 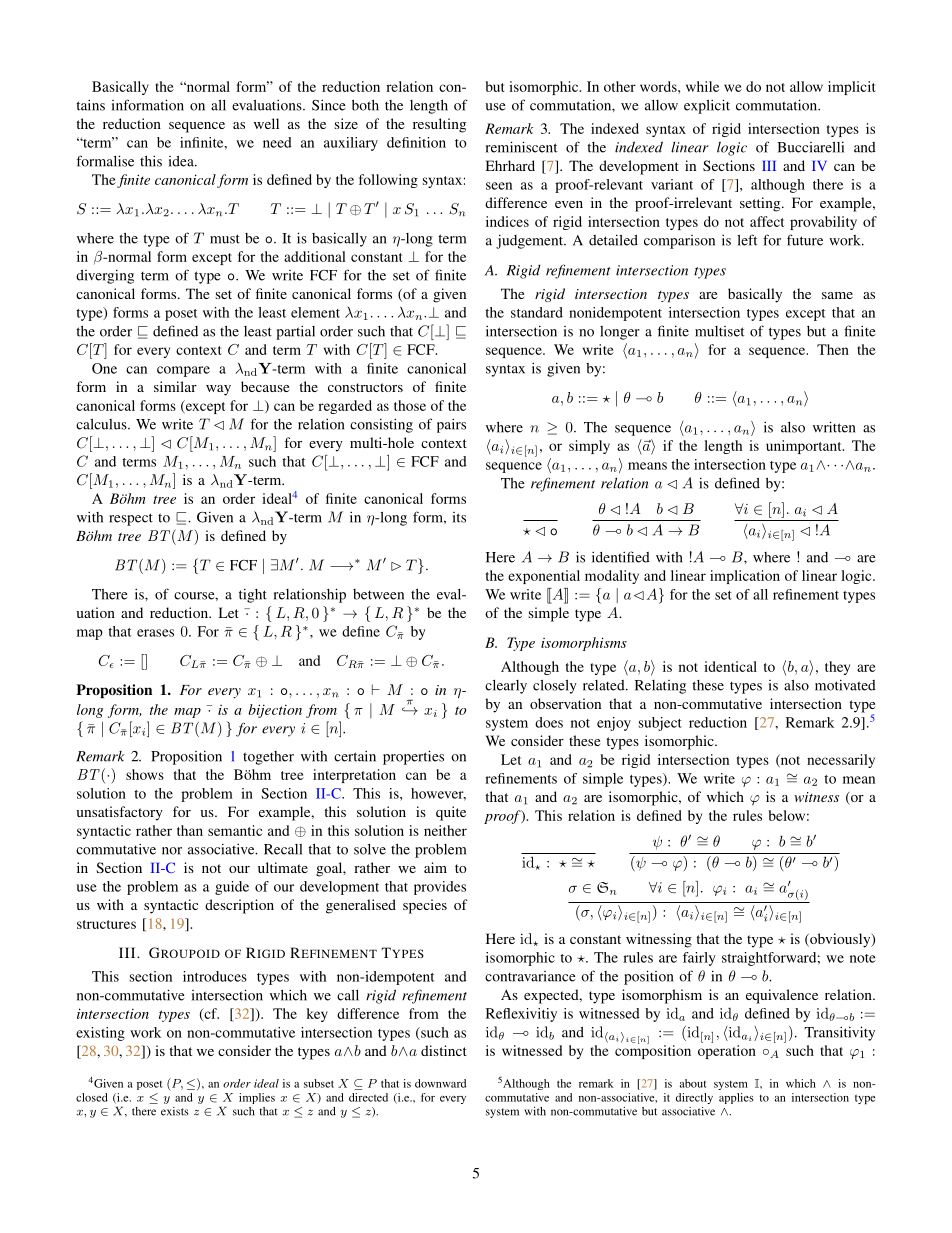 I want to click on exponential, so click(x=544, y=577).
